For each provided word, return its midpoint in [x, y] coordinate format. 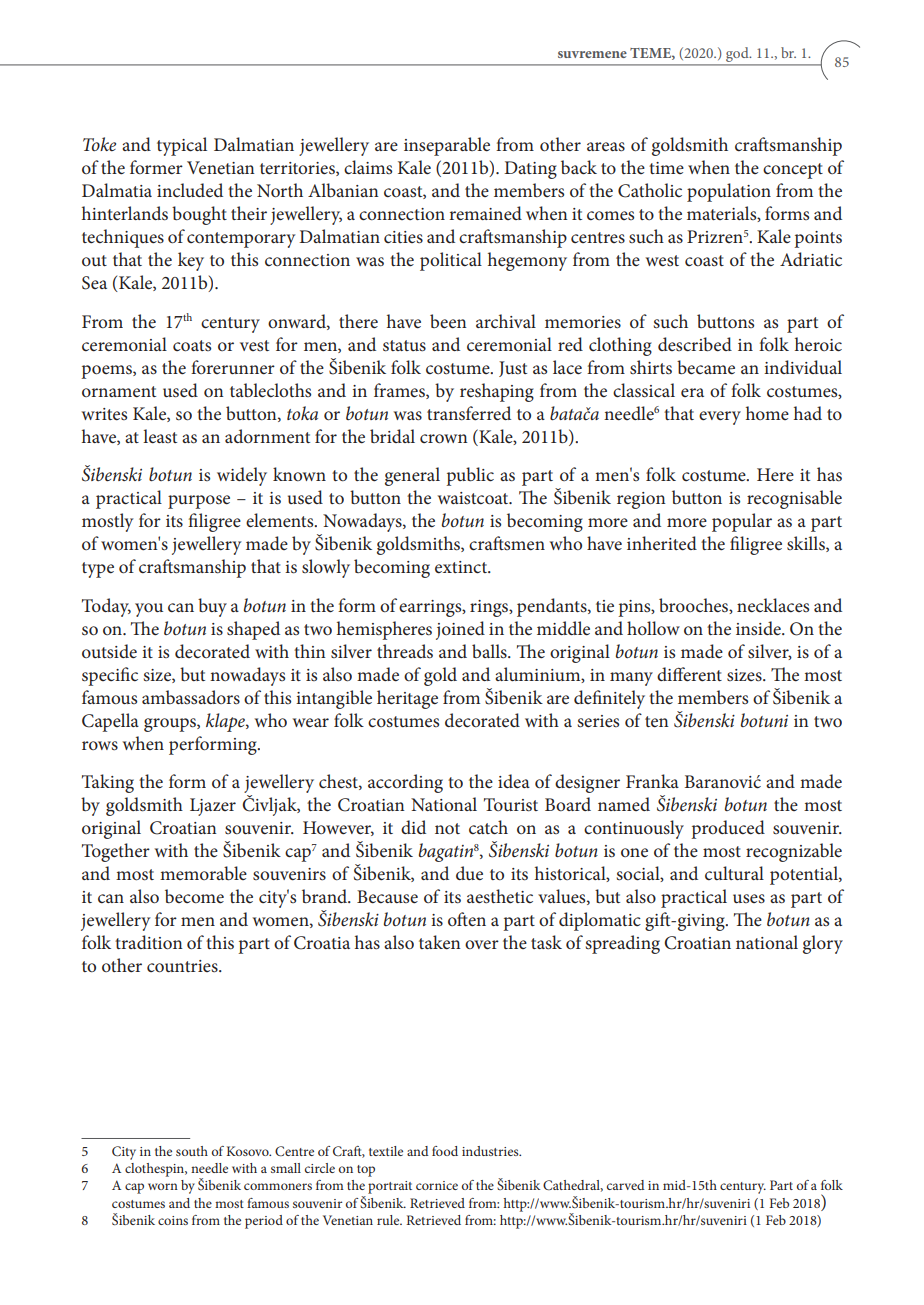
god [738, 54]
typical [182, 146]
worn [163, 1186]
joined [460, 630]
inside [759, 628]
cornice [437, 1185]
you [149, 610]
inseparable [447, 146]
